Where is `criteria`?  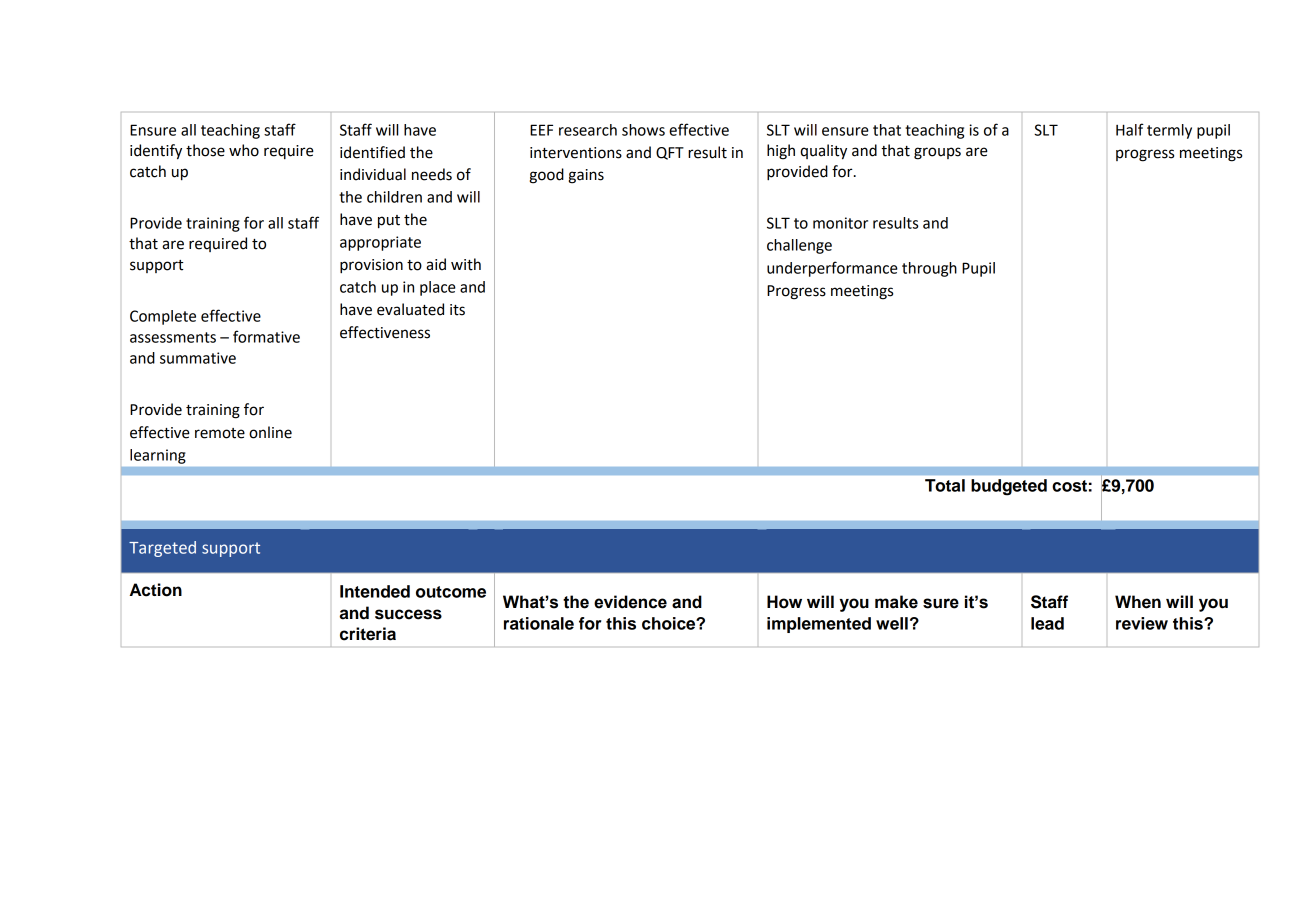
criteria is located at coordinates (368, 634).
